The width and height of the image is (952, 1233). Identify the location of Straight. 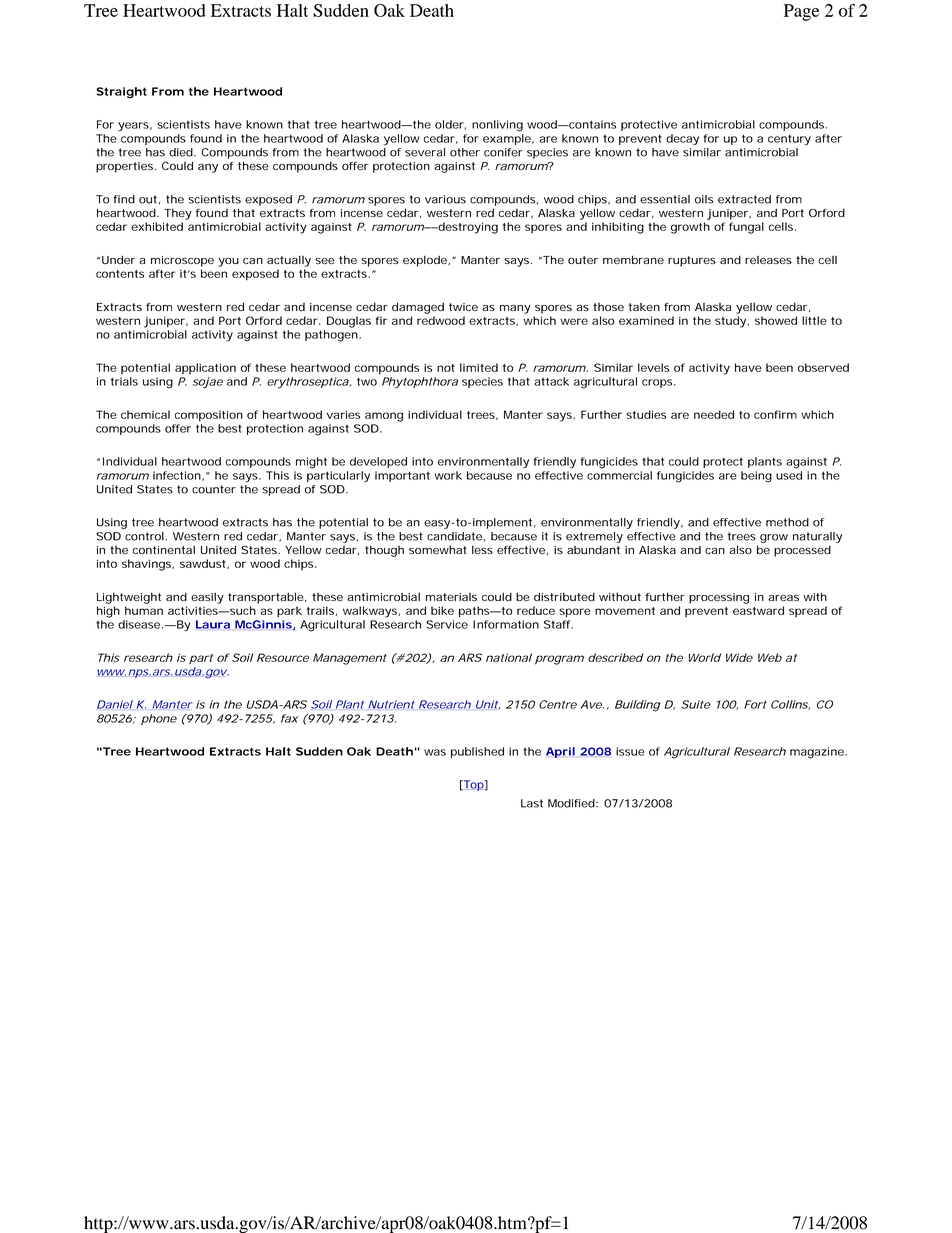
(121, 93).
